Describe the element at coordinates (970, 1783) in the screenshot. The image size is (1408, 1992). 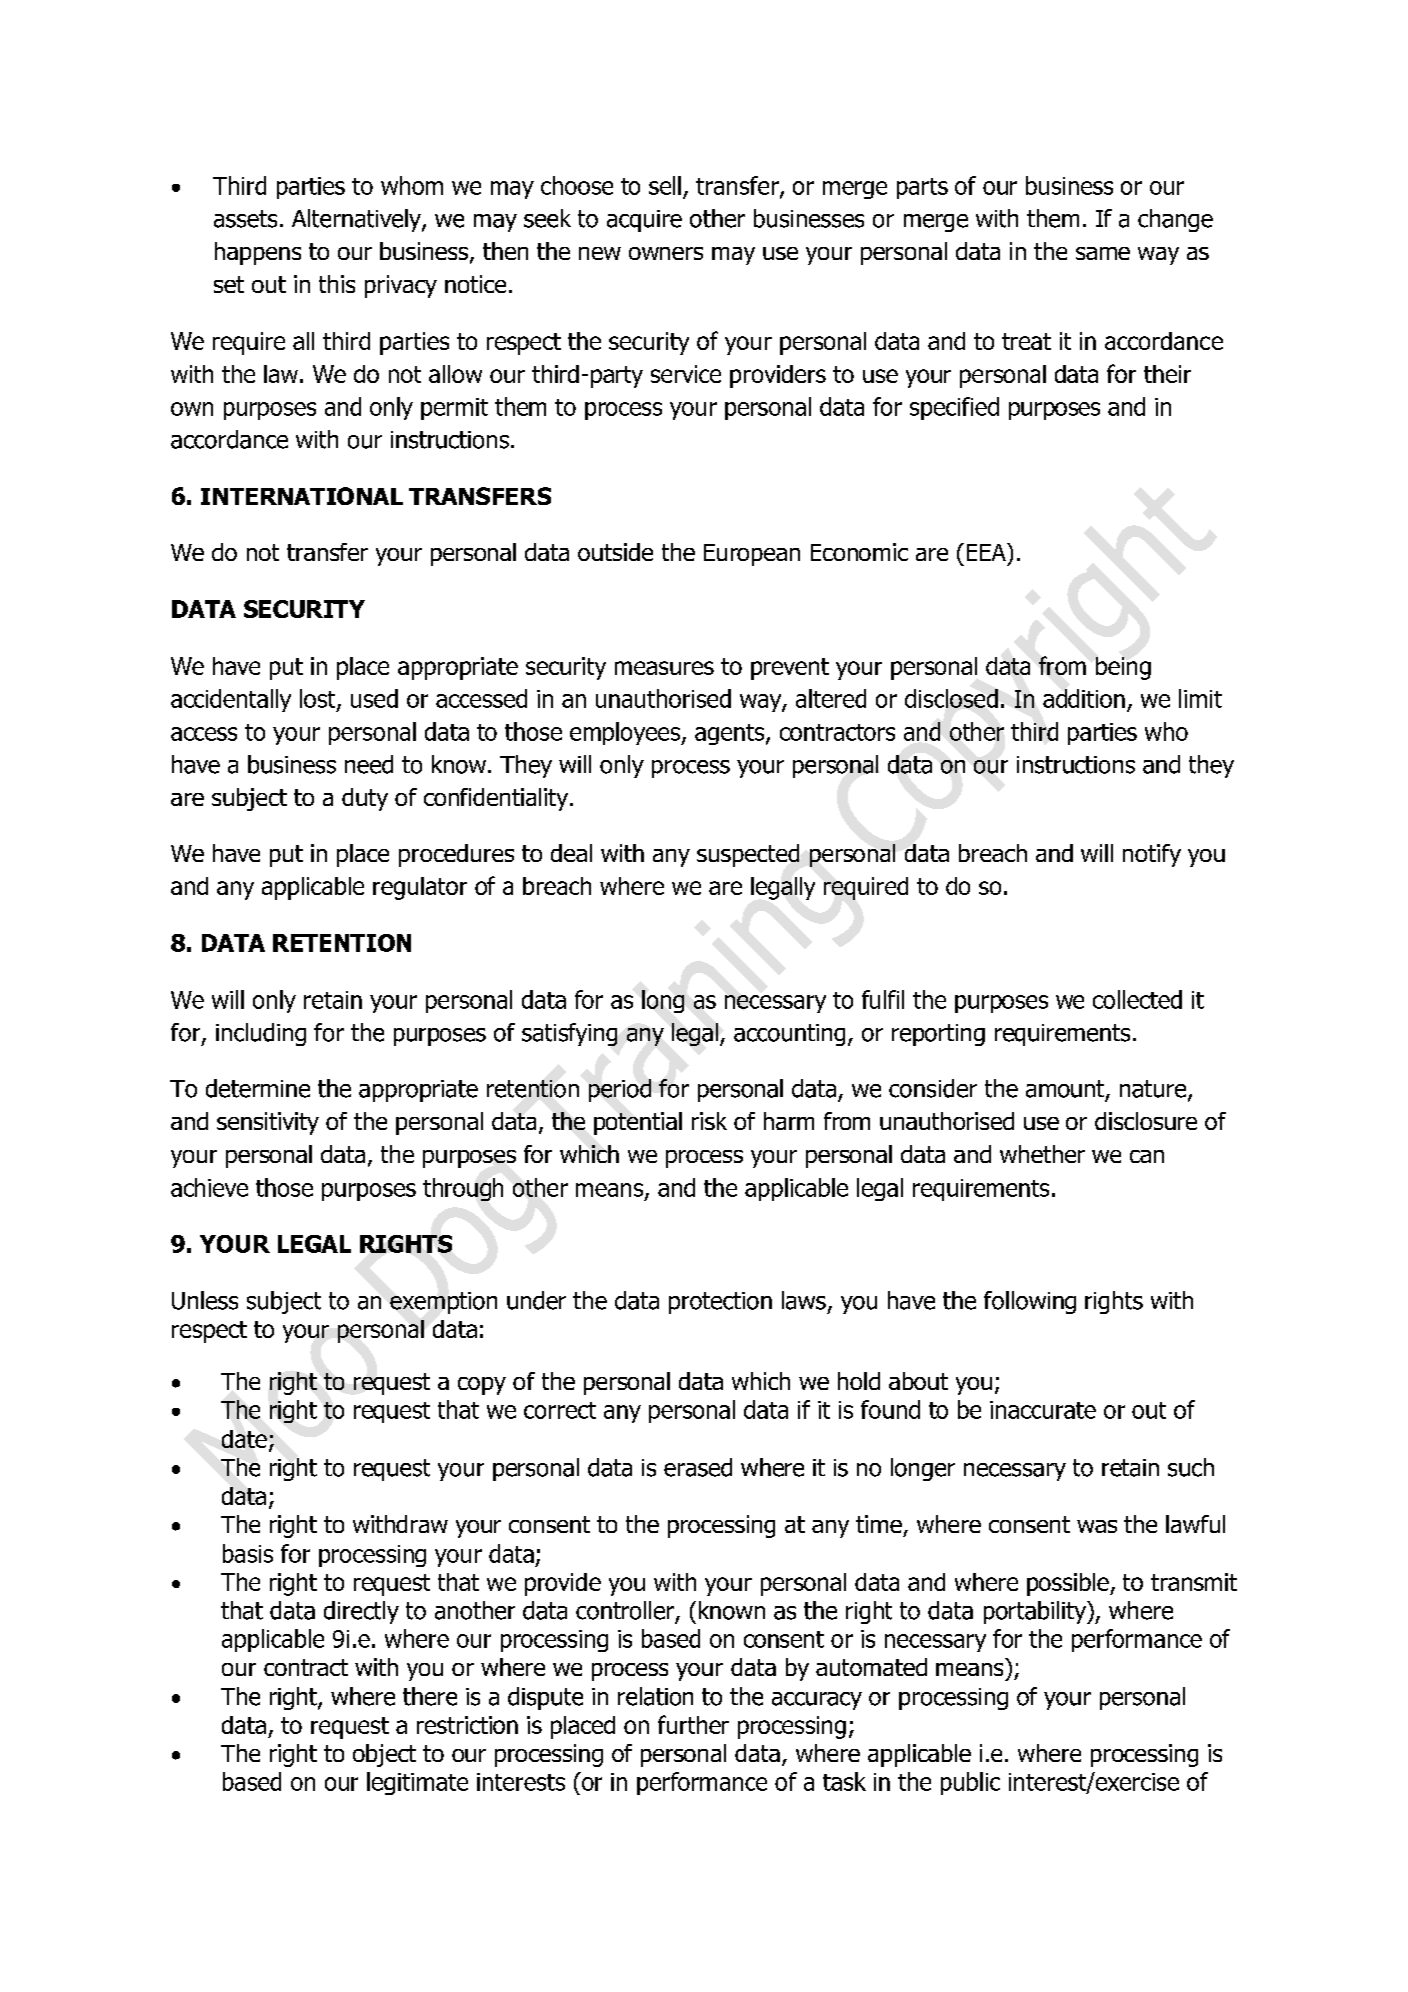
I see `public` at that location.
